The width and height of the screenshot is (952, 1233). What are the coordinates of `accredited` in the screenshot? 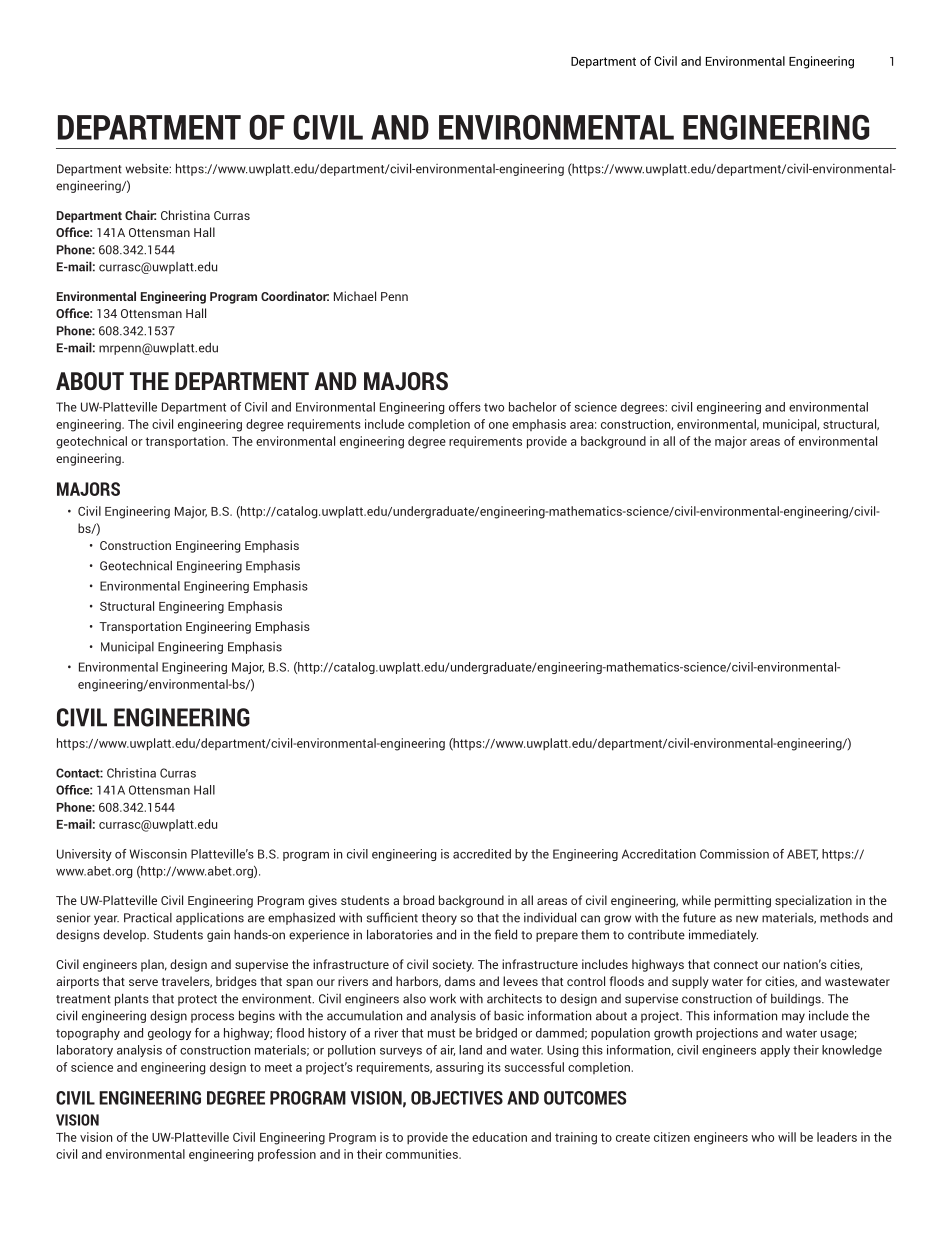 It's located at (482, 854).
